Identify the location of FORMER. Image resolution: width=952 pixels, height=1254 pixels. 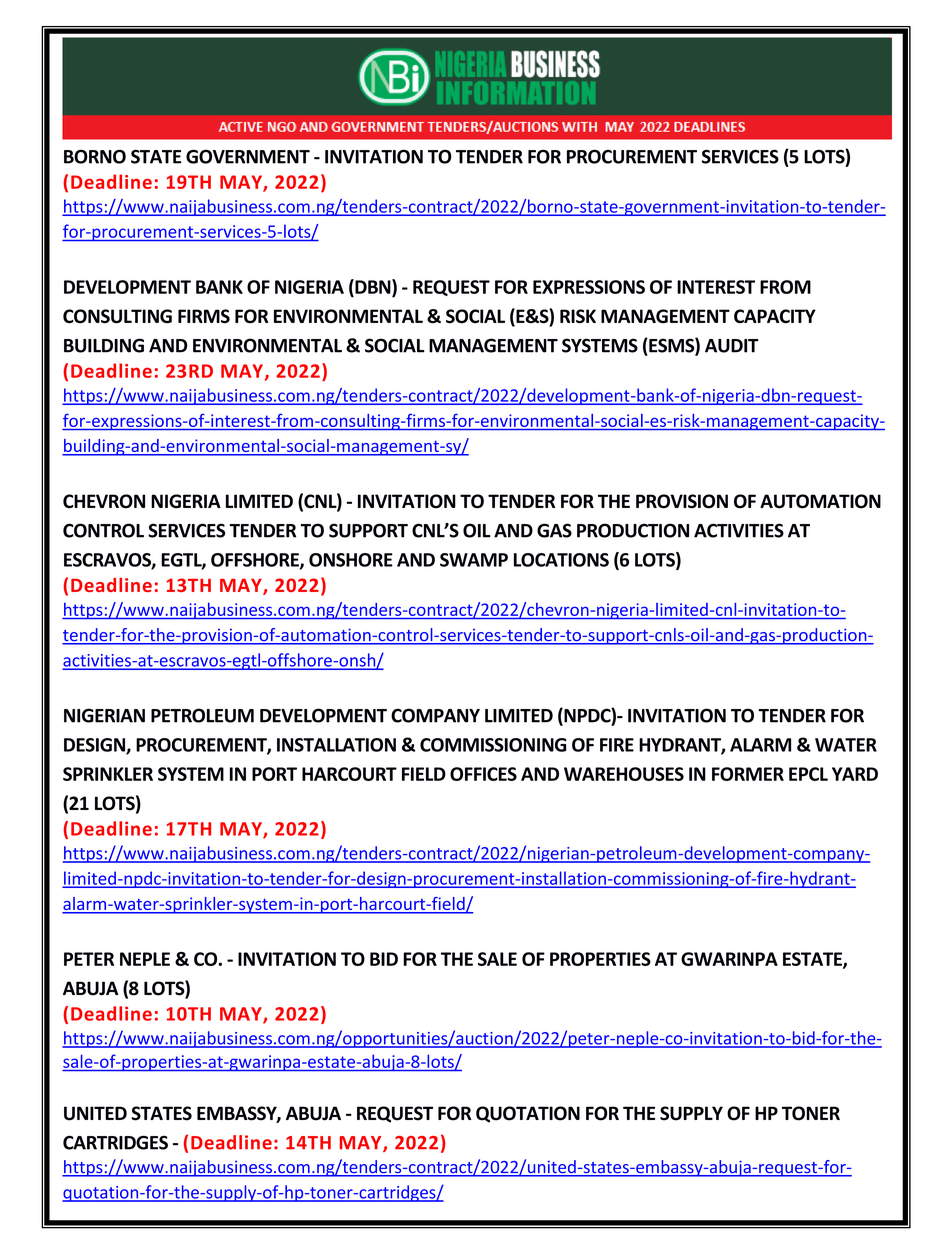
(748, 774).
